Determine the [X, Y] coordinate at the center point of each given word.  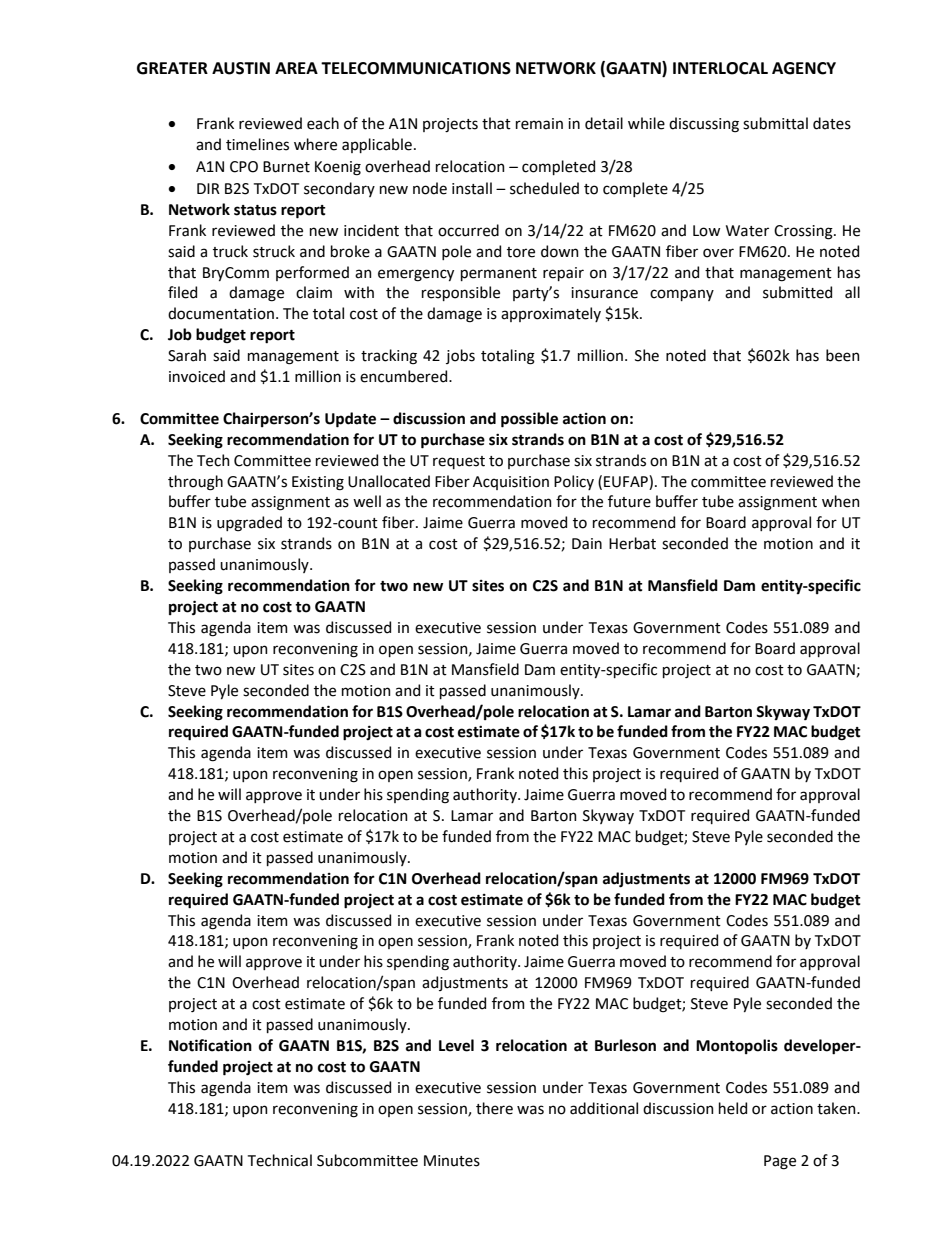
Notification [210, 1045]
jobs [460, 356]
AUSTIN [241, 68]
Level [456, 1045]
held [733, 1108]
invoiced [197, 376]
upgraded [249, 524]
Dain [587, 544]
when [841, 501]
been [843, 355]
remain [539, 124]
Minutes [452, 1161]
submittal [775, 123]
